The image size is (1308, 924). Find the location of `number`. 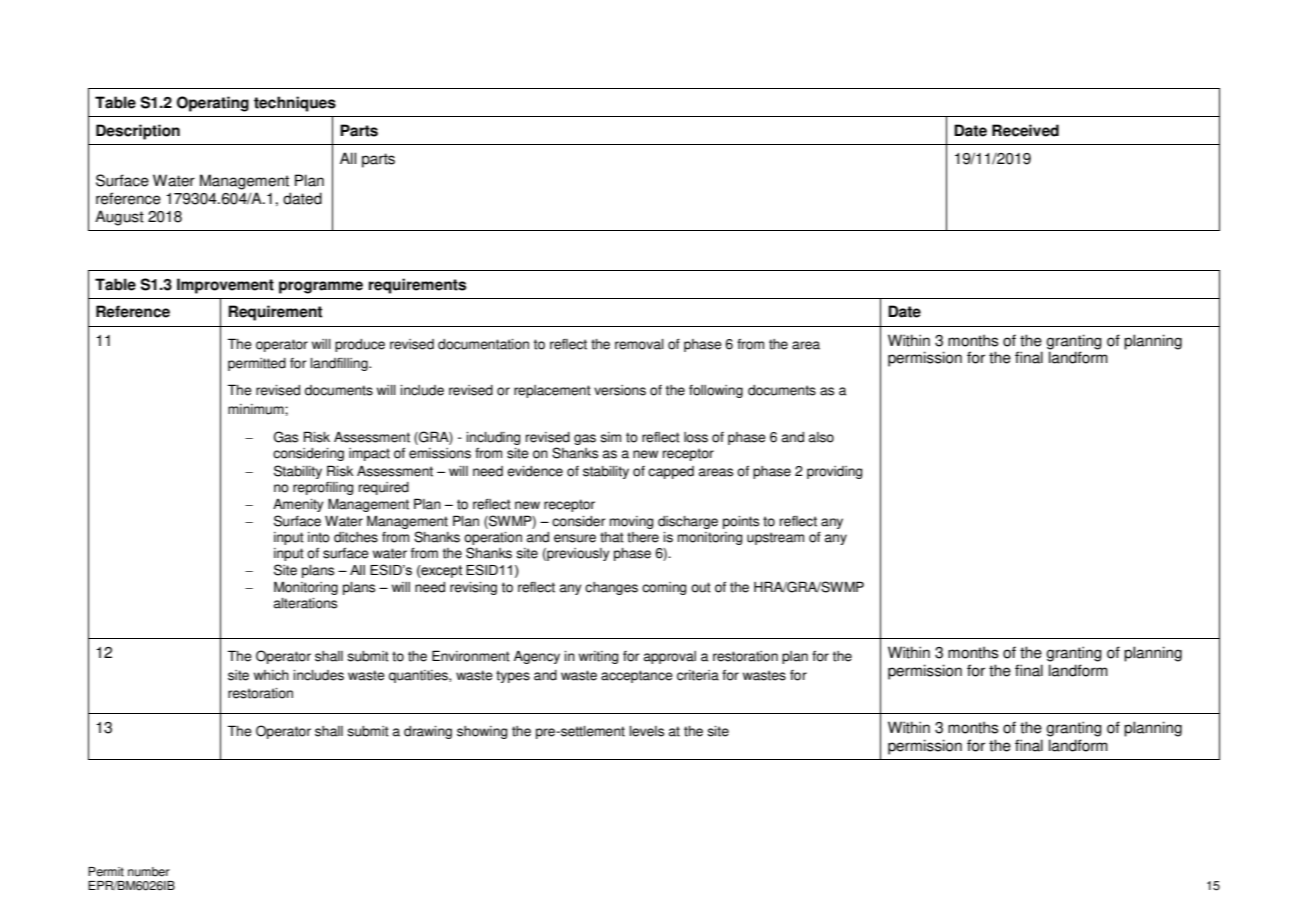

number is located at coordinates (149, 872).
